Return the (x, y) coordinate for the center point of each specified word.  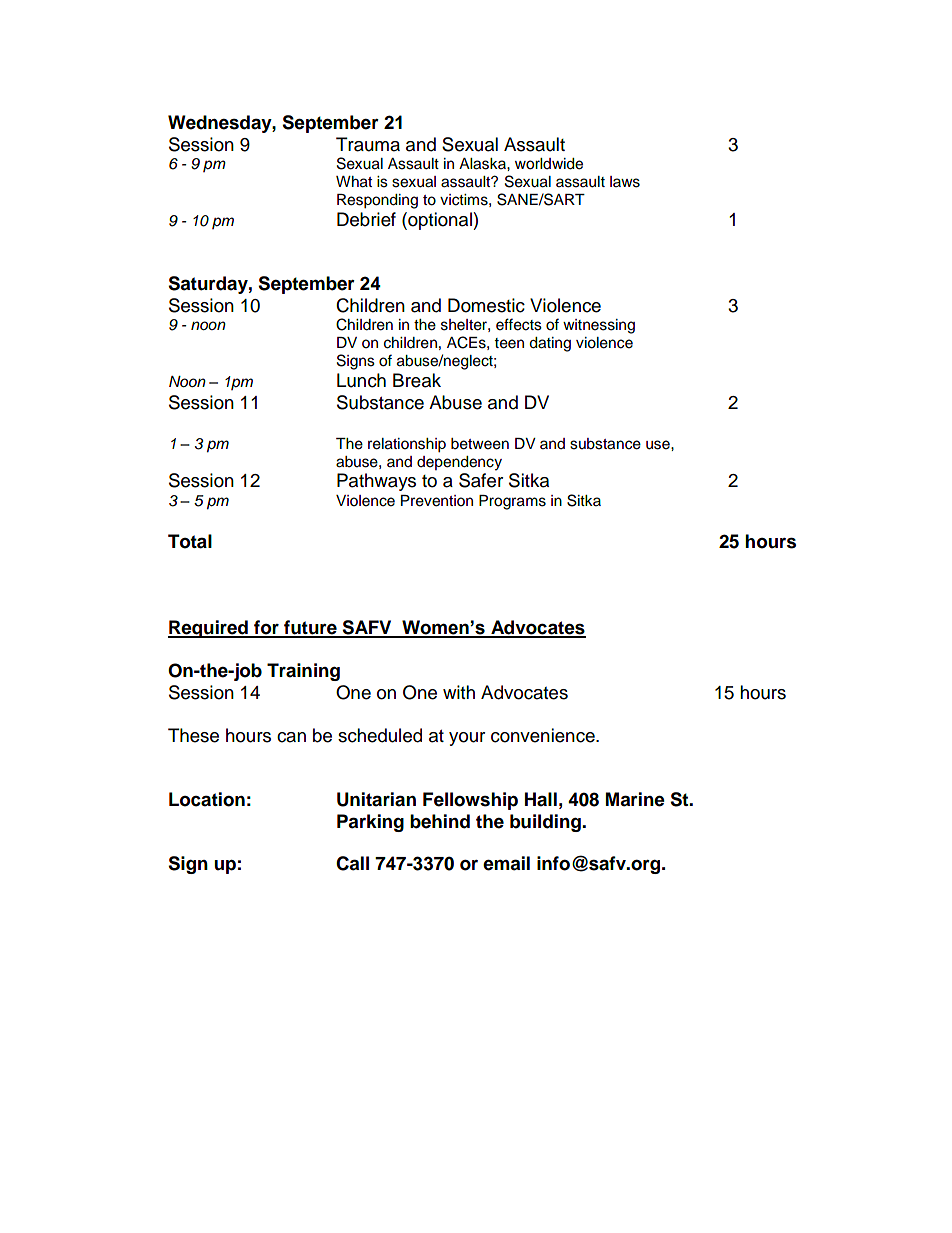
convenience (544, 735)
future (310, 628)
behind (440, 821)
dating (550, 344)
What (354, 182)
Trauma (368, 144)
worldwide (549, 164)
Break (417, 380)
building (546, 823)
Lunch (361, 380)
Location (207, 799)
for (266, 628)
